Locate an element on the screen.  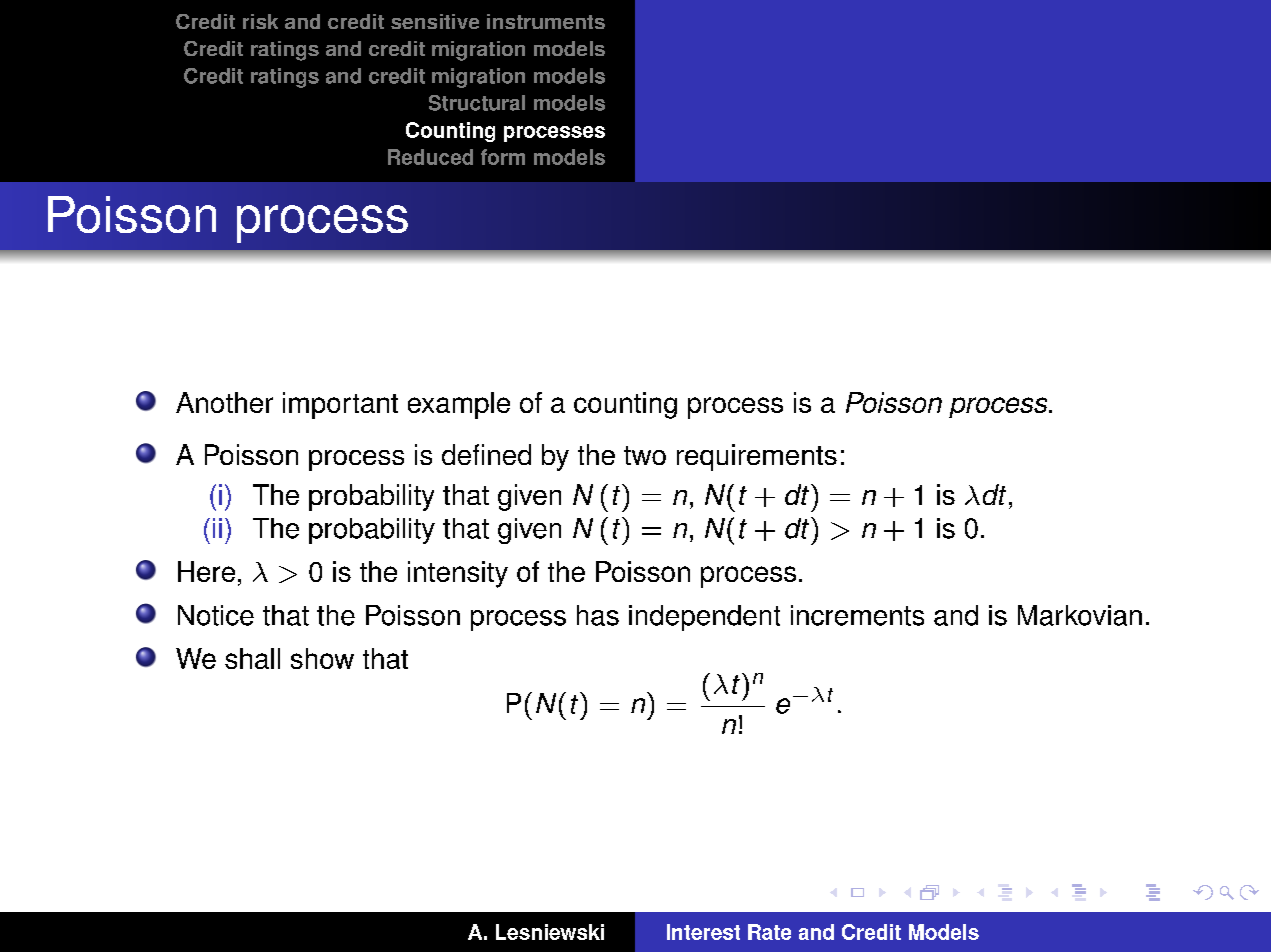
form is located at coordinates (503, 157).
